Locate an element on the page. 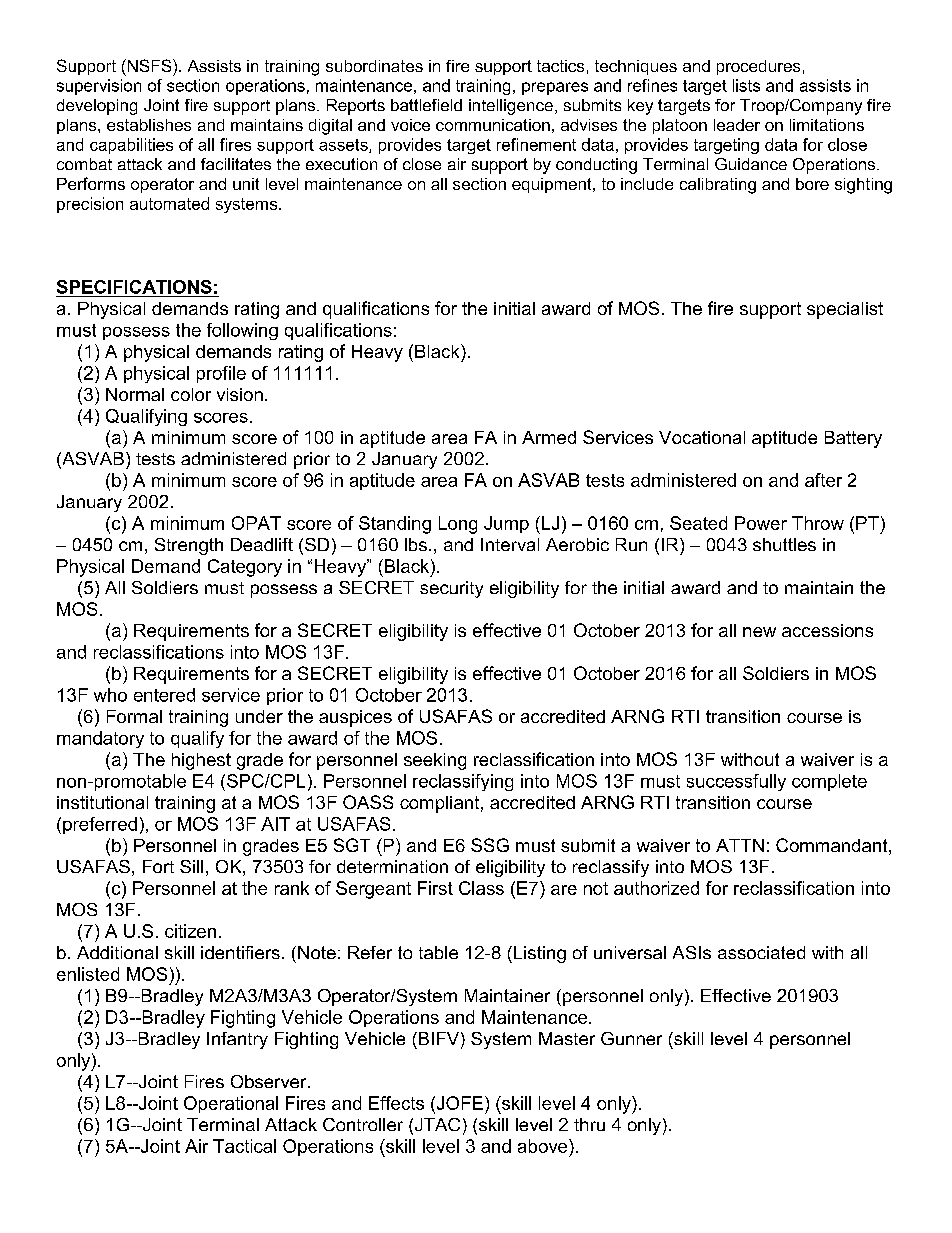 The height and width of the document is (1233, 952). intelligence is located at coordinates (511, 107).
